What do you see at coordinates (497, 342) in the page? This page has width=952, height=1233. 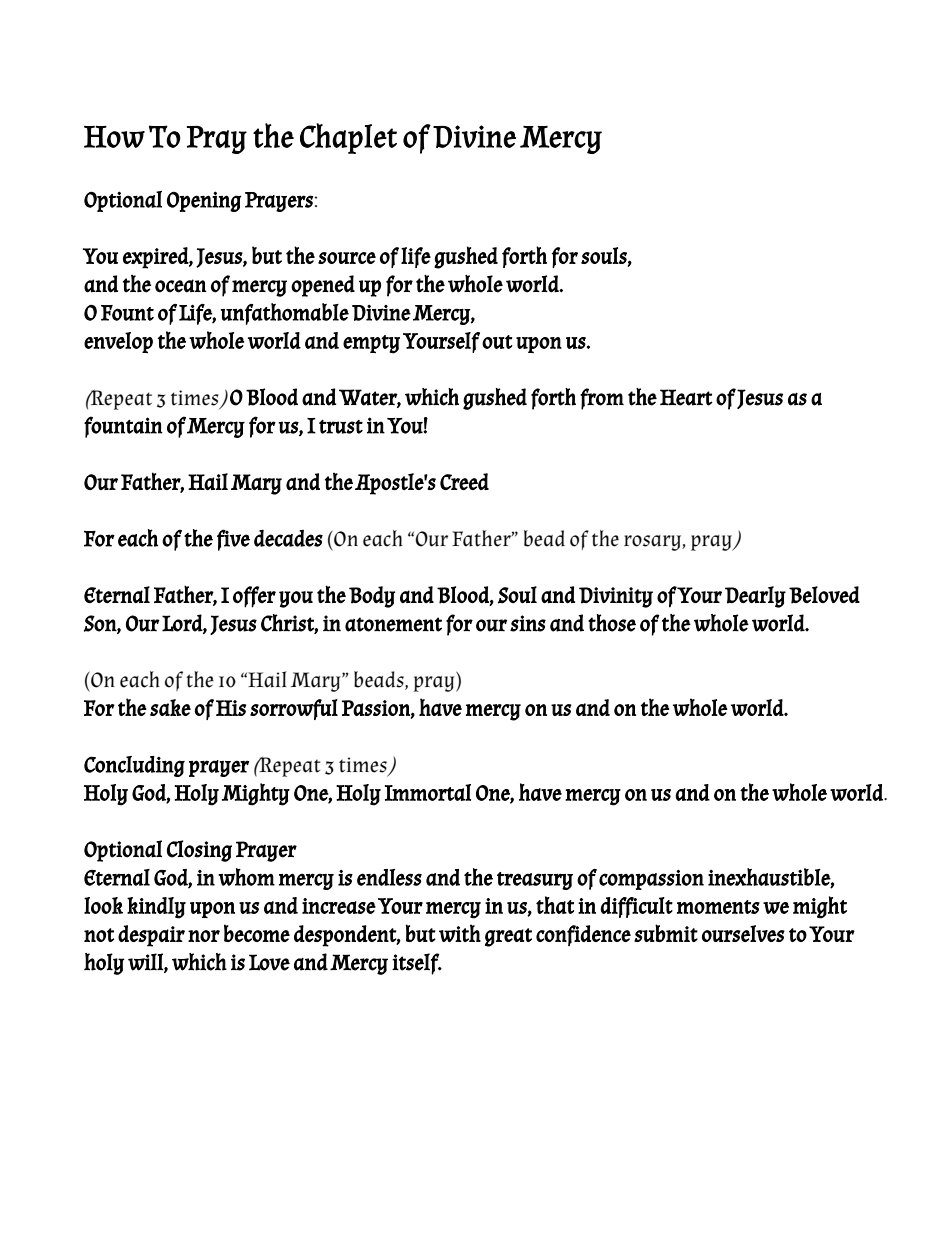 I see `out` at bounding box center [497, 342].
